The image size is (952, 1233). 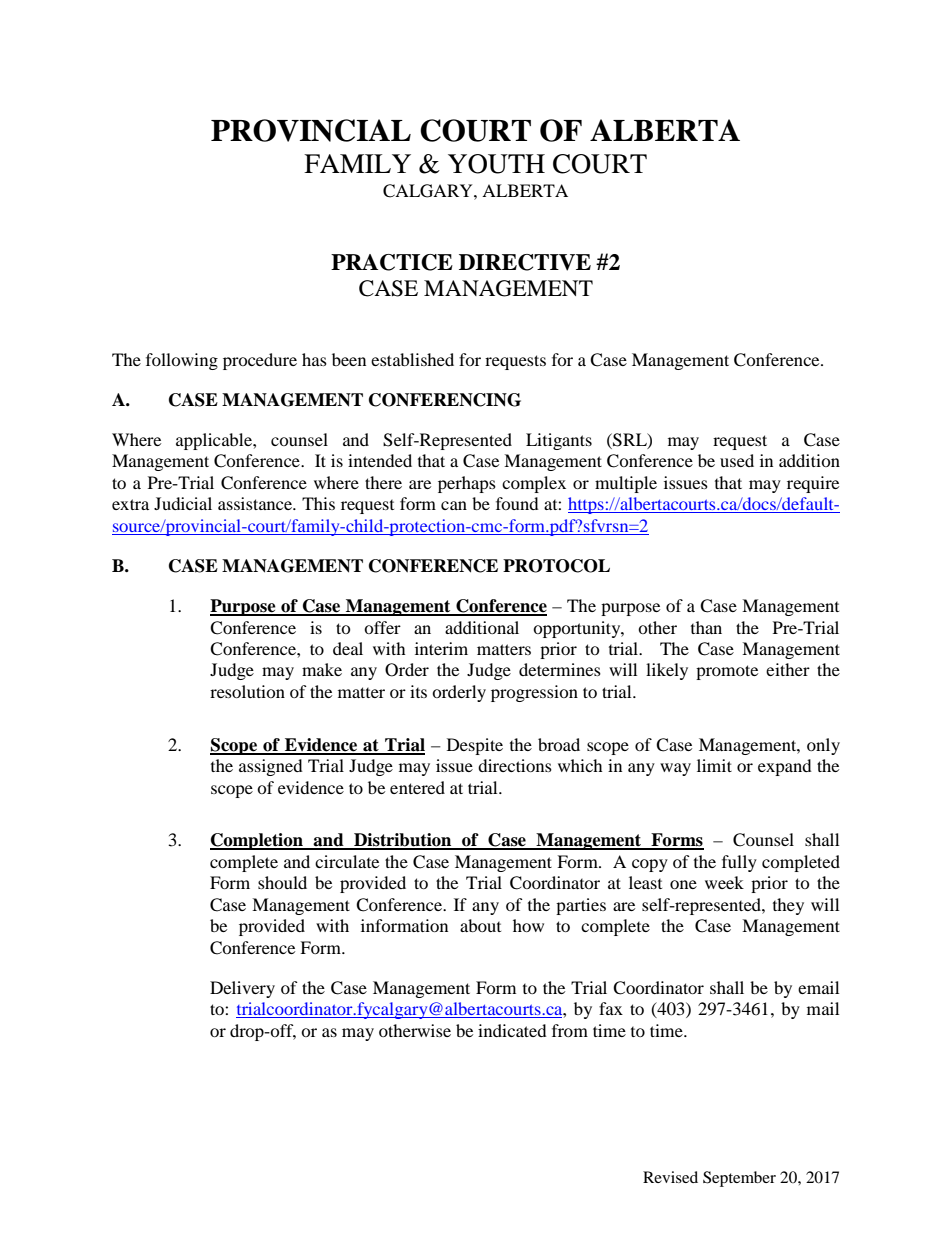 I want to click on Distribution, so click(x=403, y=841).
